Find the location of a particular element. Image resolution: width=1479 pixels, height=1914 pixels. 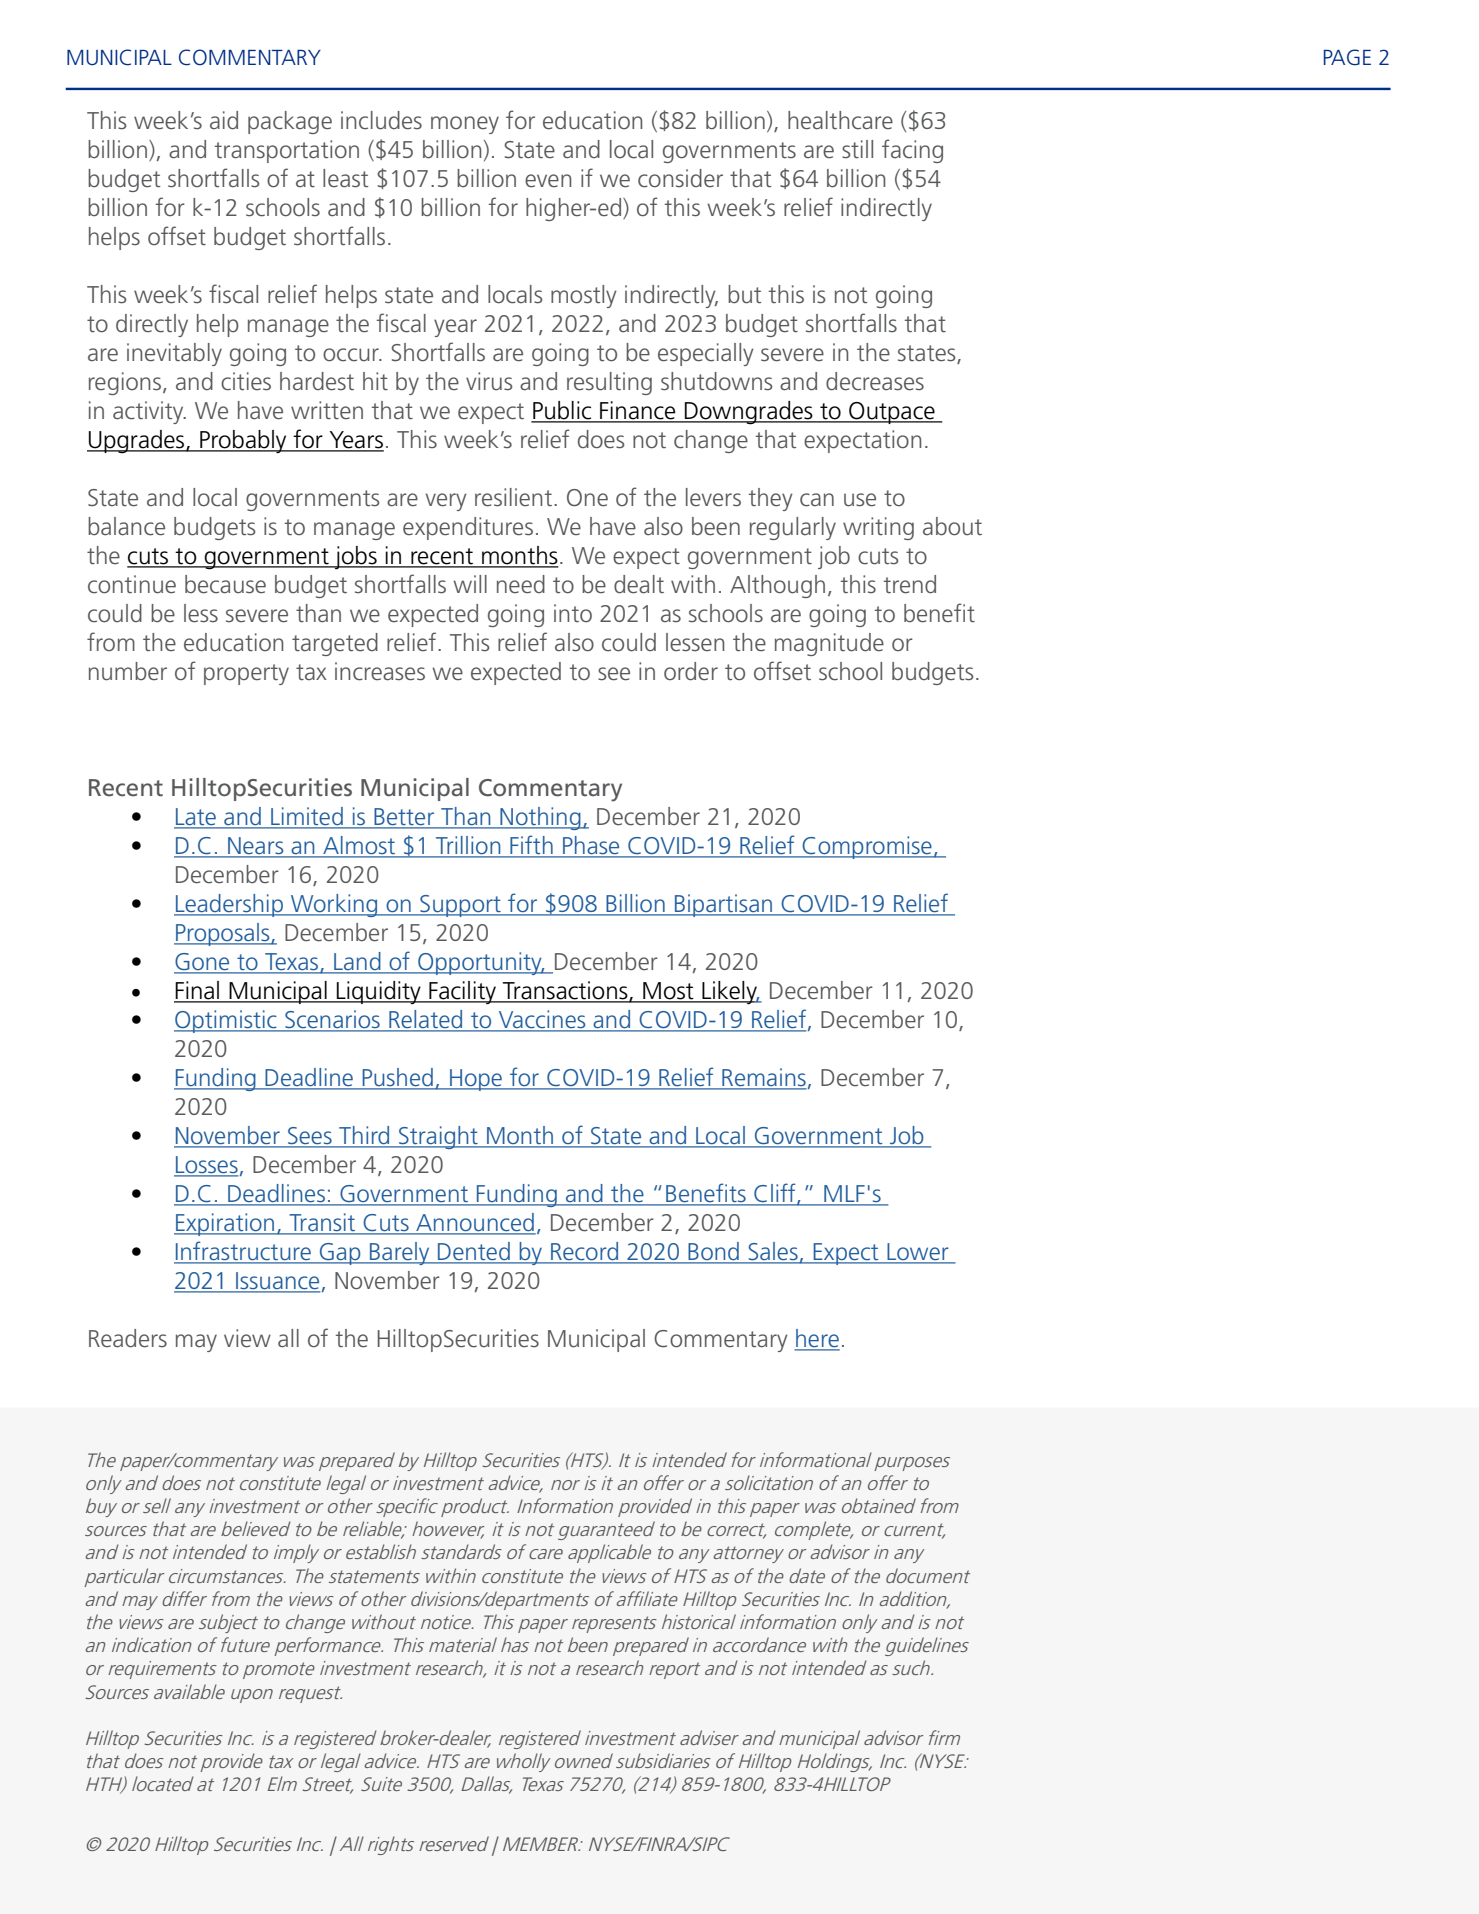

package is located at coordinates (290, 122).
